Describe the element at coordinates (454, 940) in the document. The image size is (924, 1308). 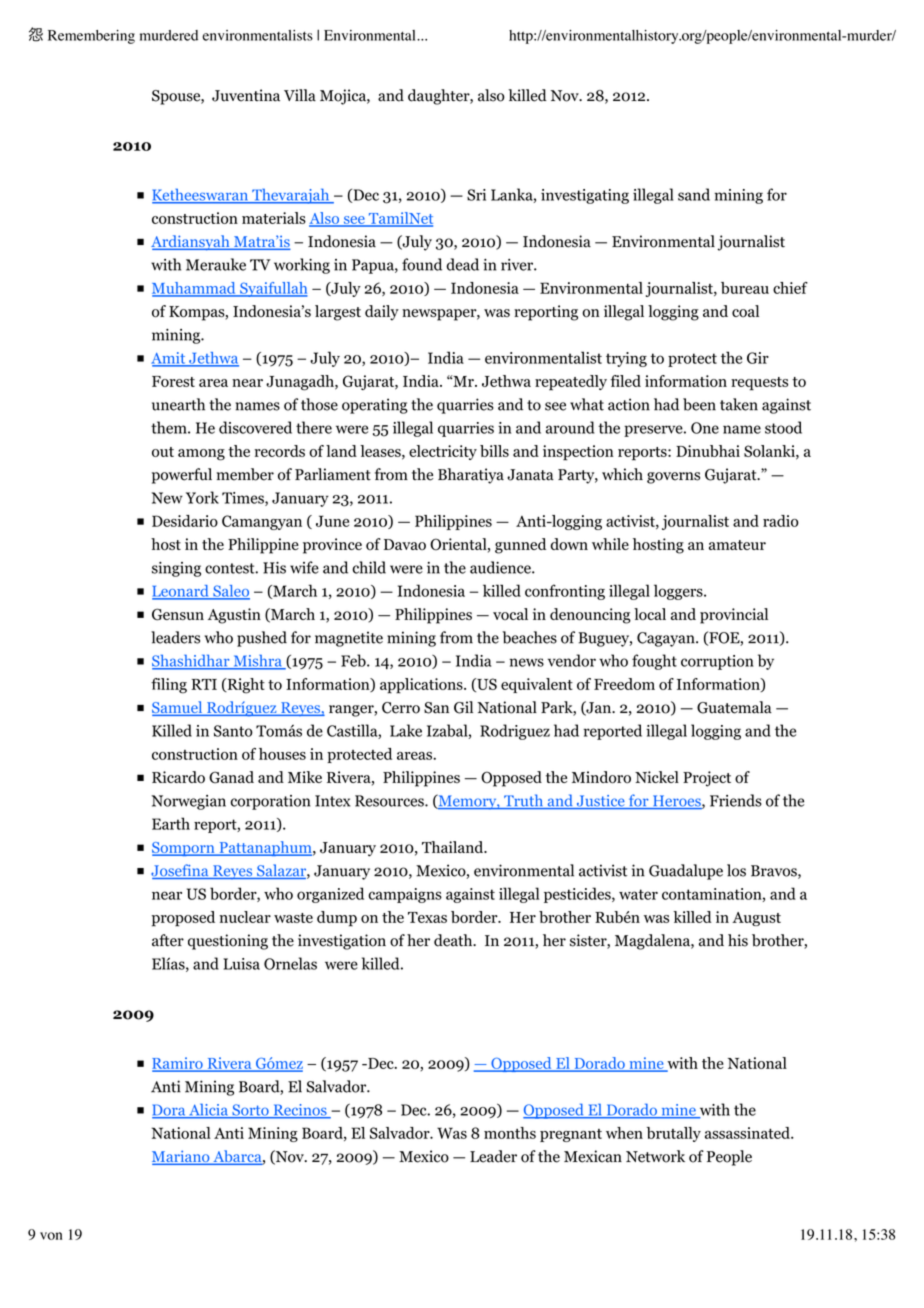
I see `death` at that location.
